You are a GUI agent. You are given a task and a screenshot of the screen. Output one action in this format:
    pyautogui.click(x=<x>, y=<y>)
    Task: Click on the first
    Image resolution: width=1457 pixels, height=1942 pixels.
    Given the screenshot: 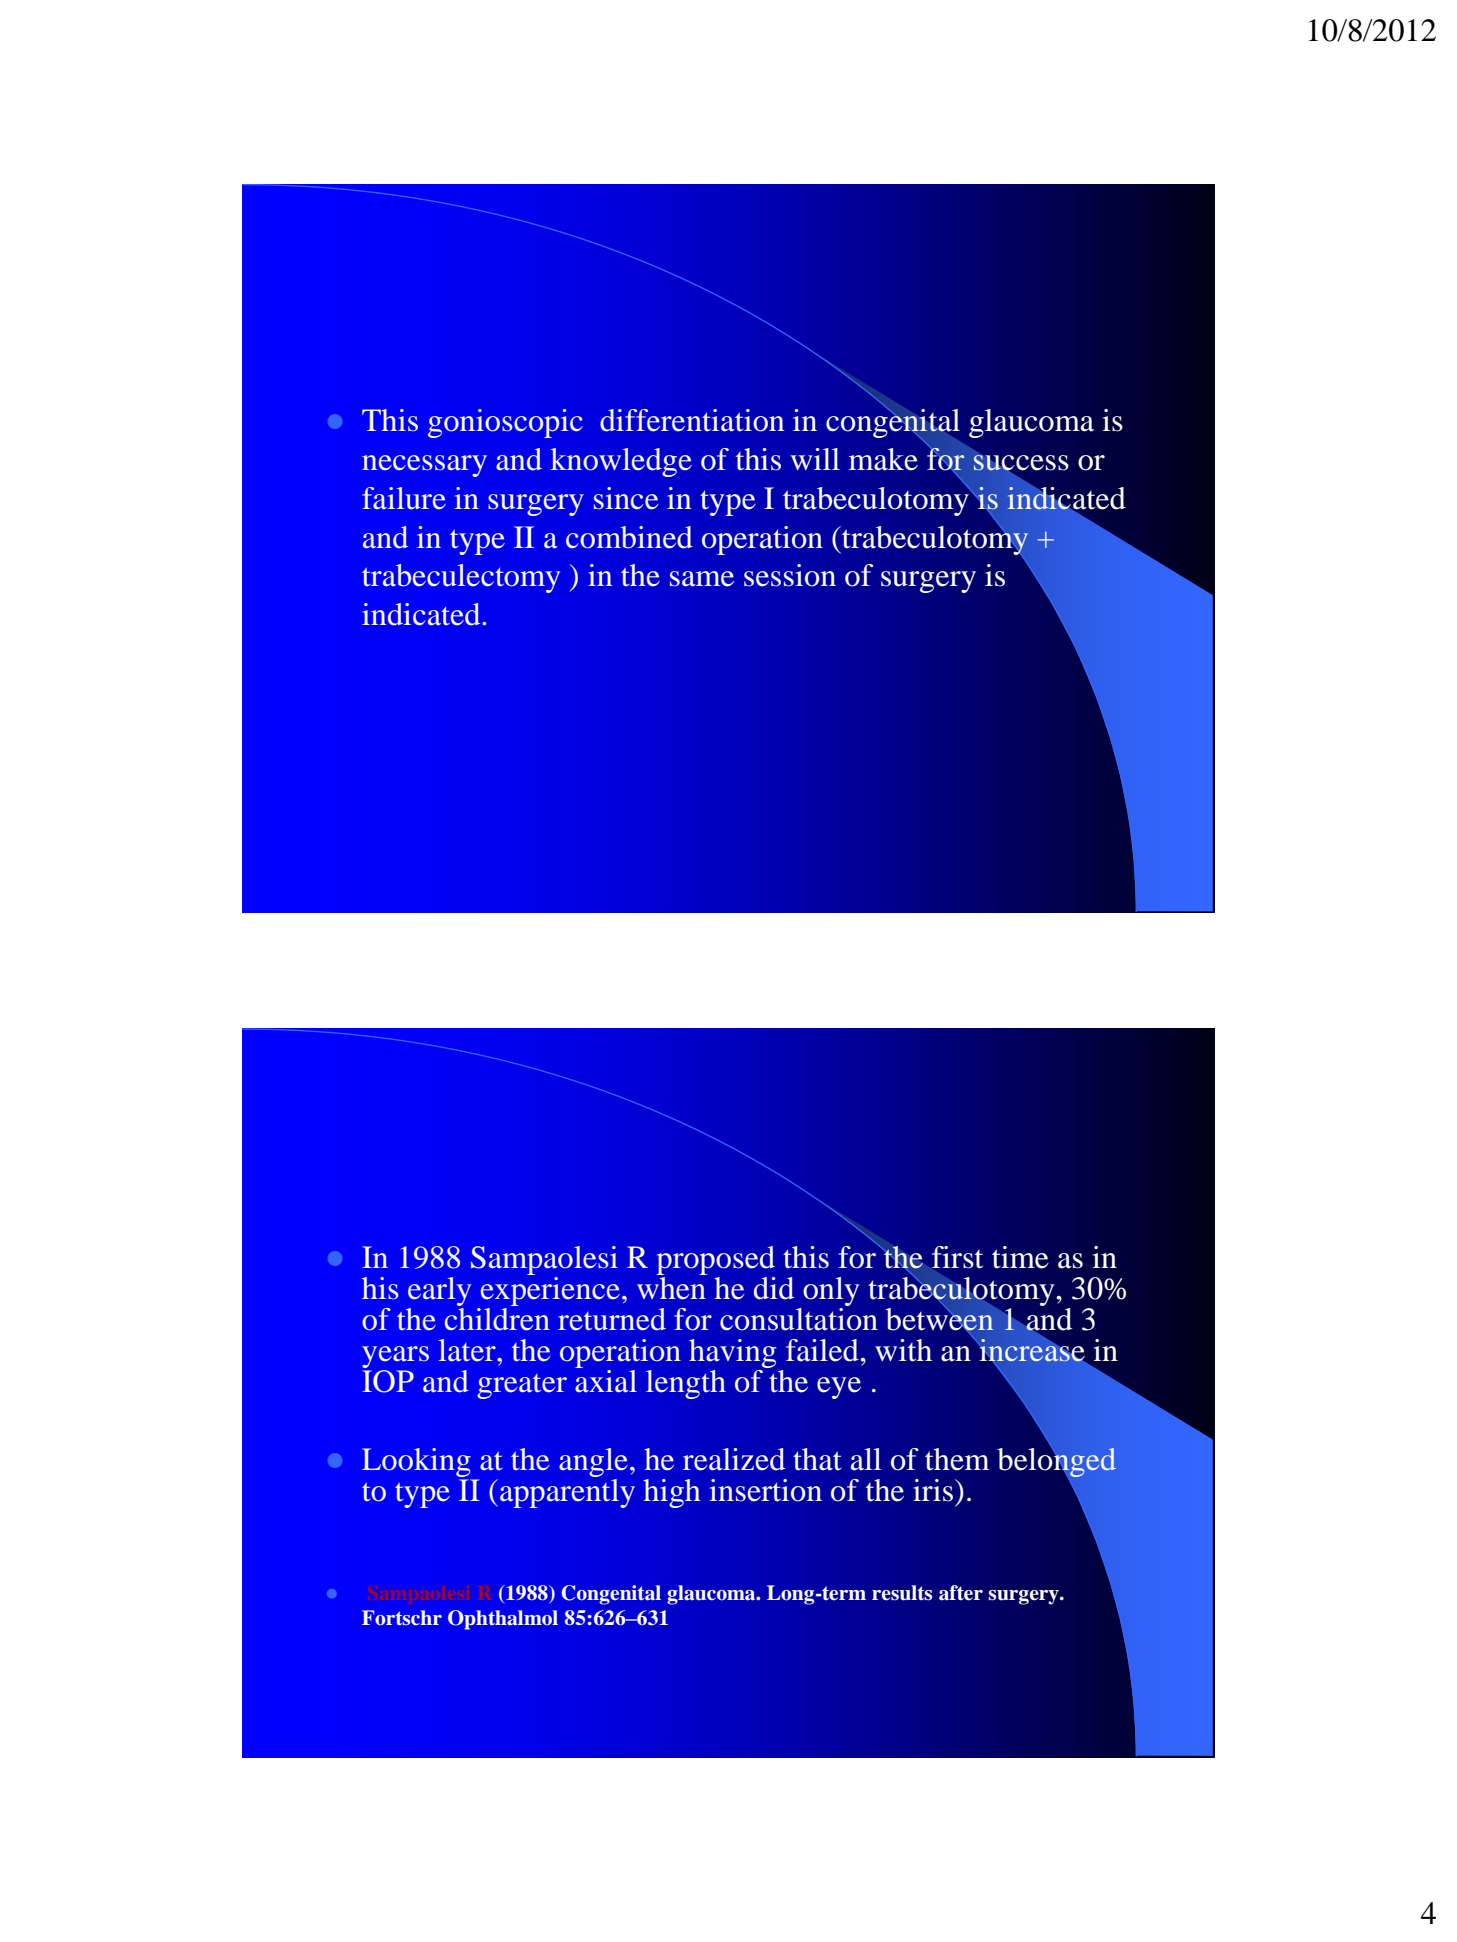 What is the action you would take?
    pyautogui.click(x=957, y=1257)
